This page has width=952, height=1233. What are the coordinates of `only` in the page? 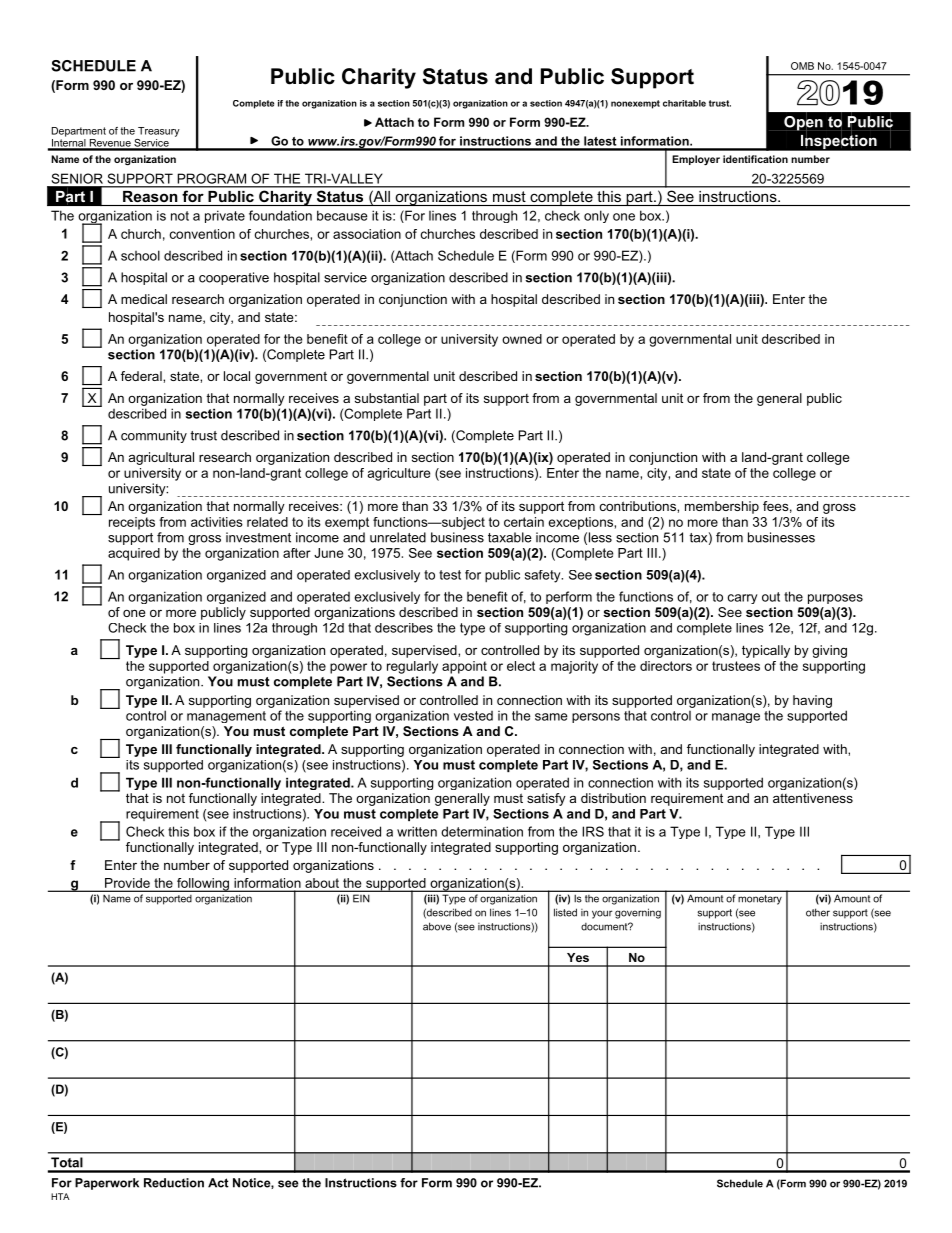 It's located at (596, 216).
